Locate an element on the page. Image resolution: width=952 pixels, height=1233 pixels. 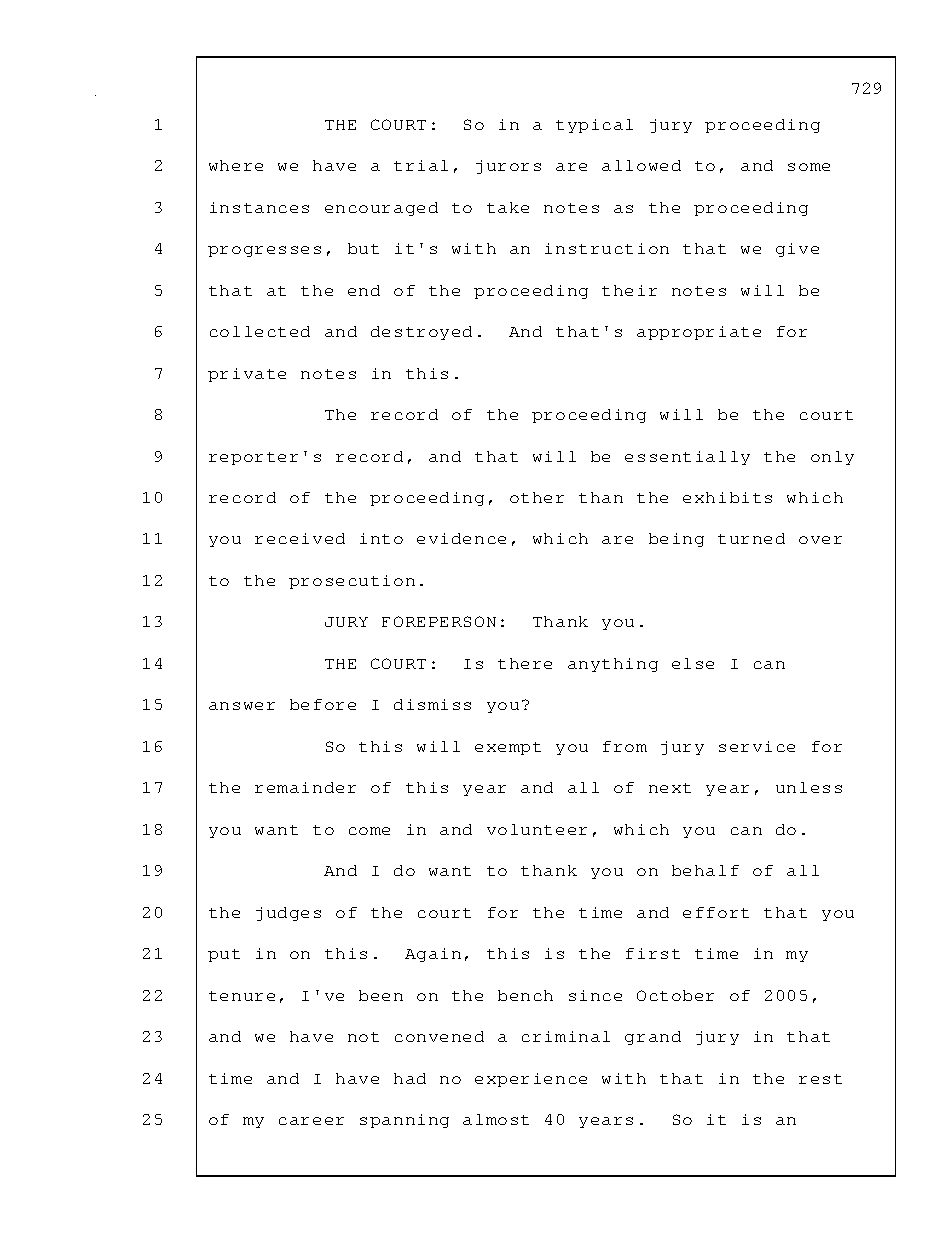
remainder is located at coordinates (305, 787).
